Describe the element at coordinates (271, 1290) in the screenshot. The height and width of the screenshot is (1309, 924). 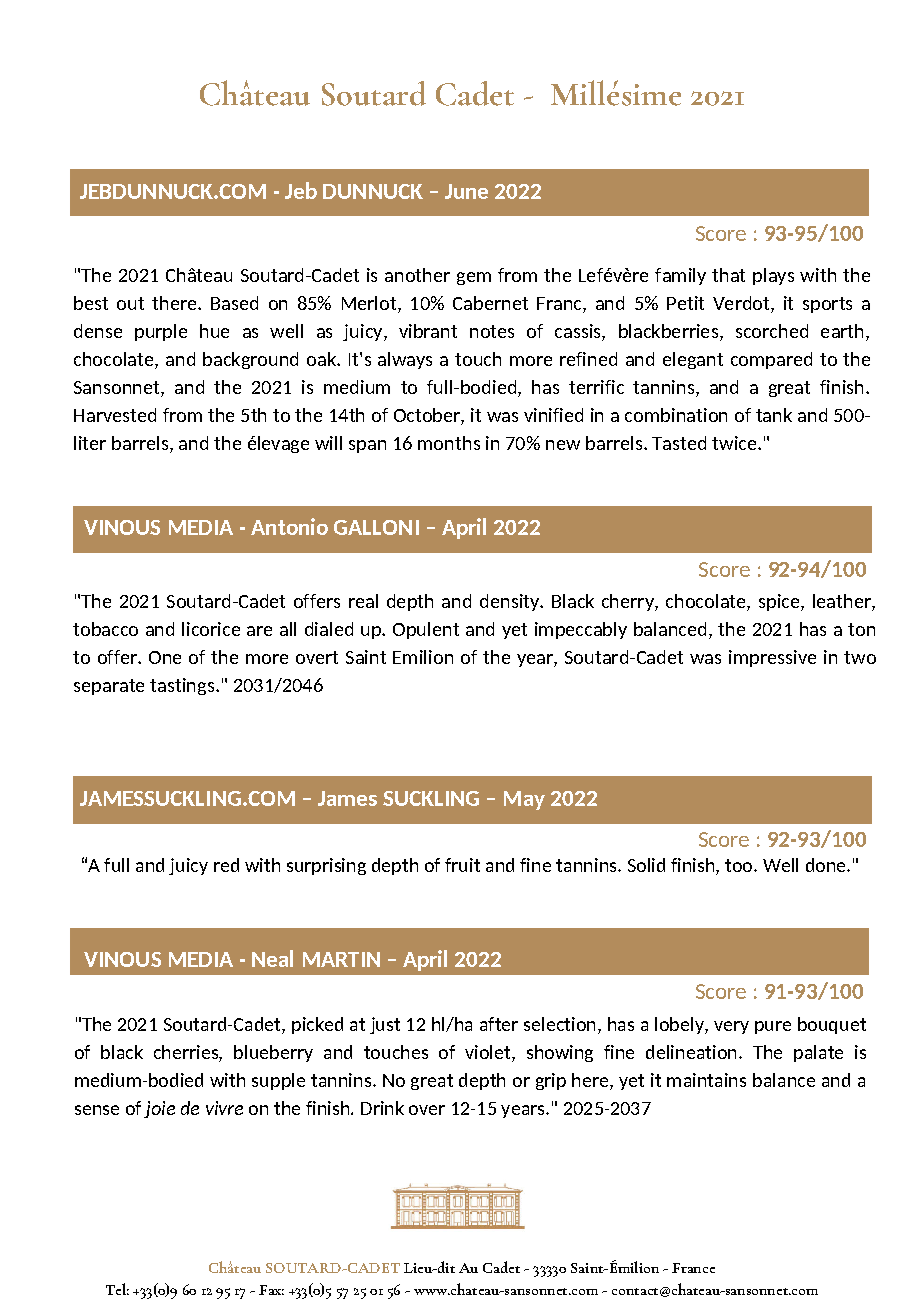
I see `Fax` at that location.
